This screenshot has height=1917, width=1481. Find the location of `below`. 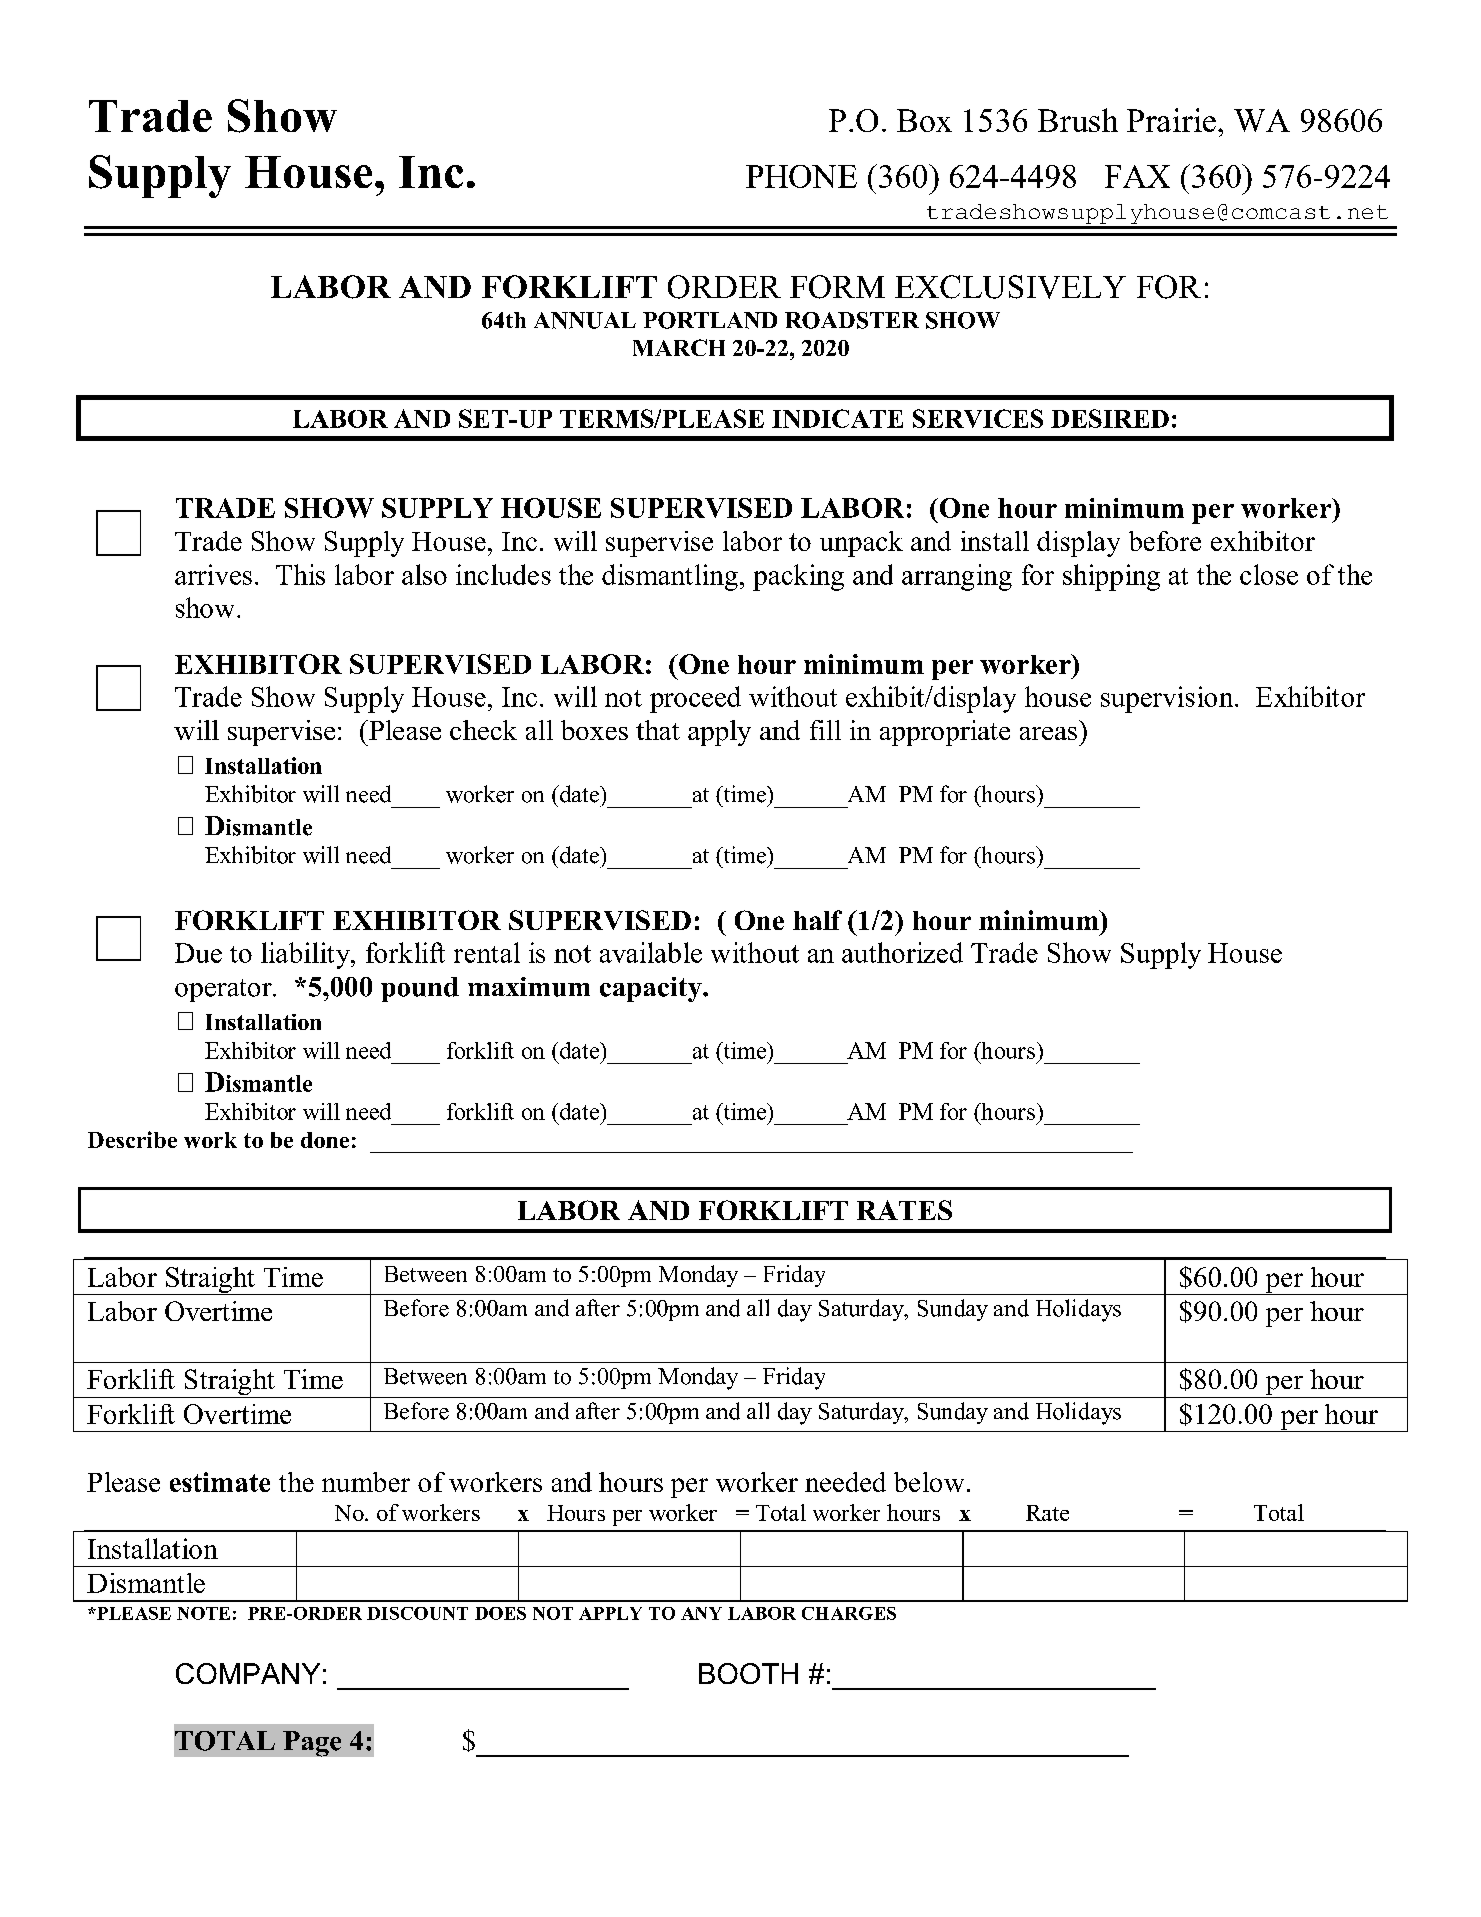

below is located at coordinates (929, 1482).
